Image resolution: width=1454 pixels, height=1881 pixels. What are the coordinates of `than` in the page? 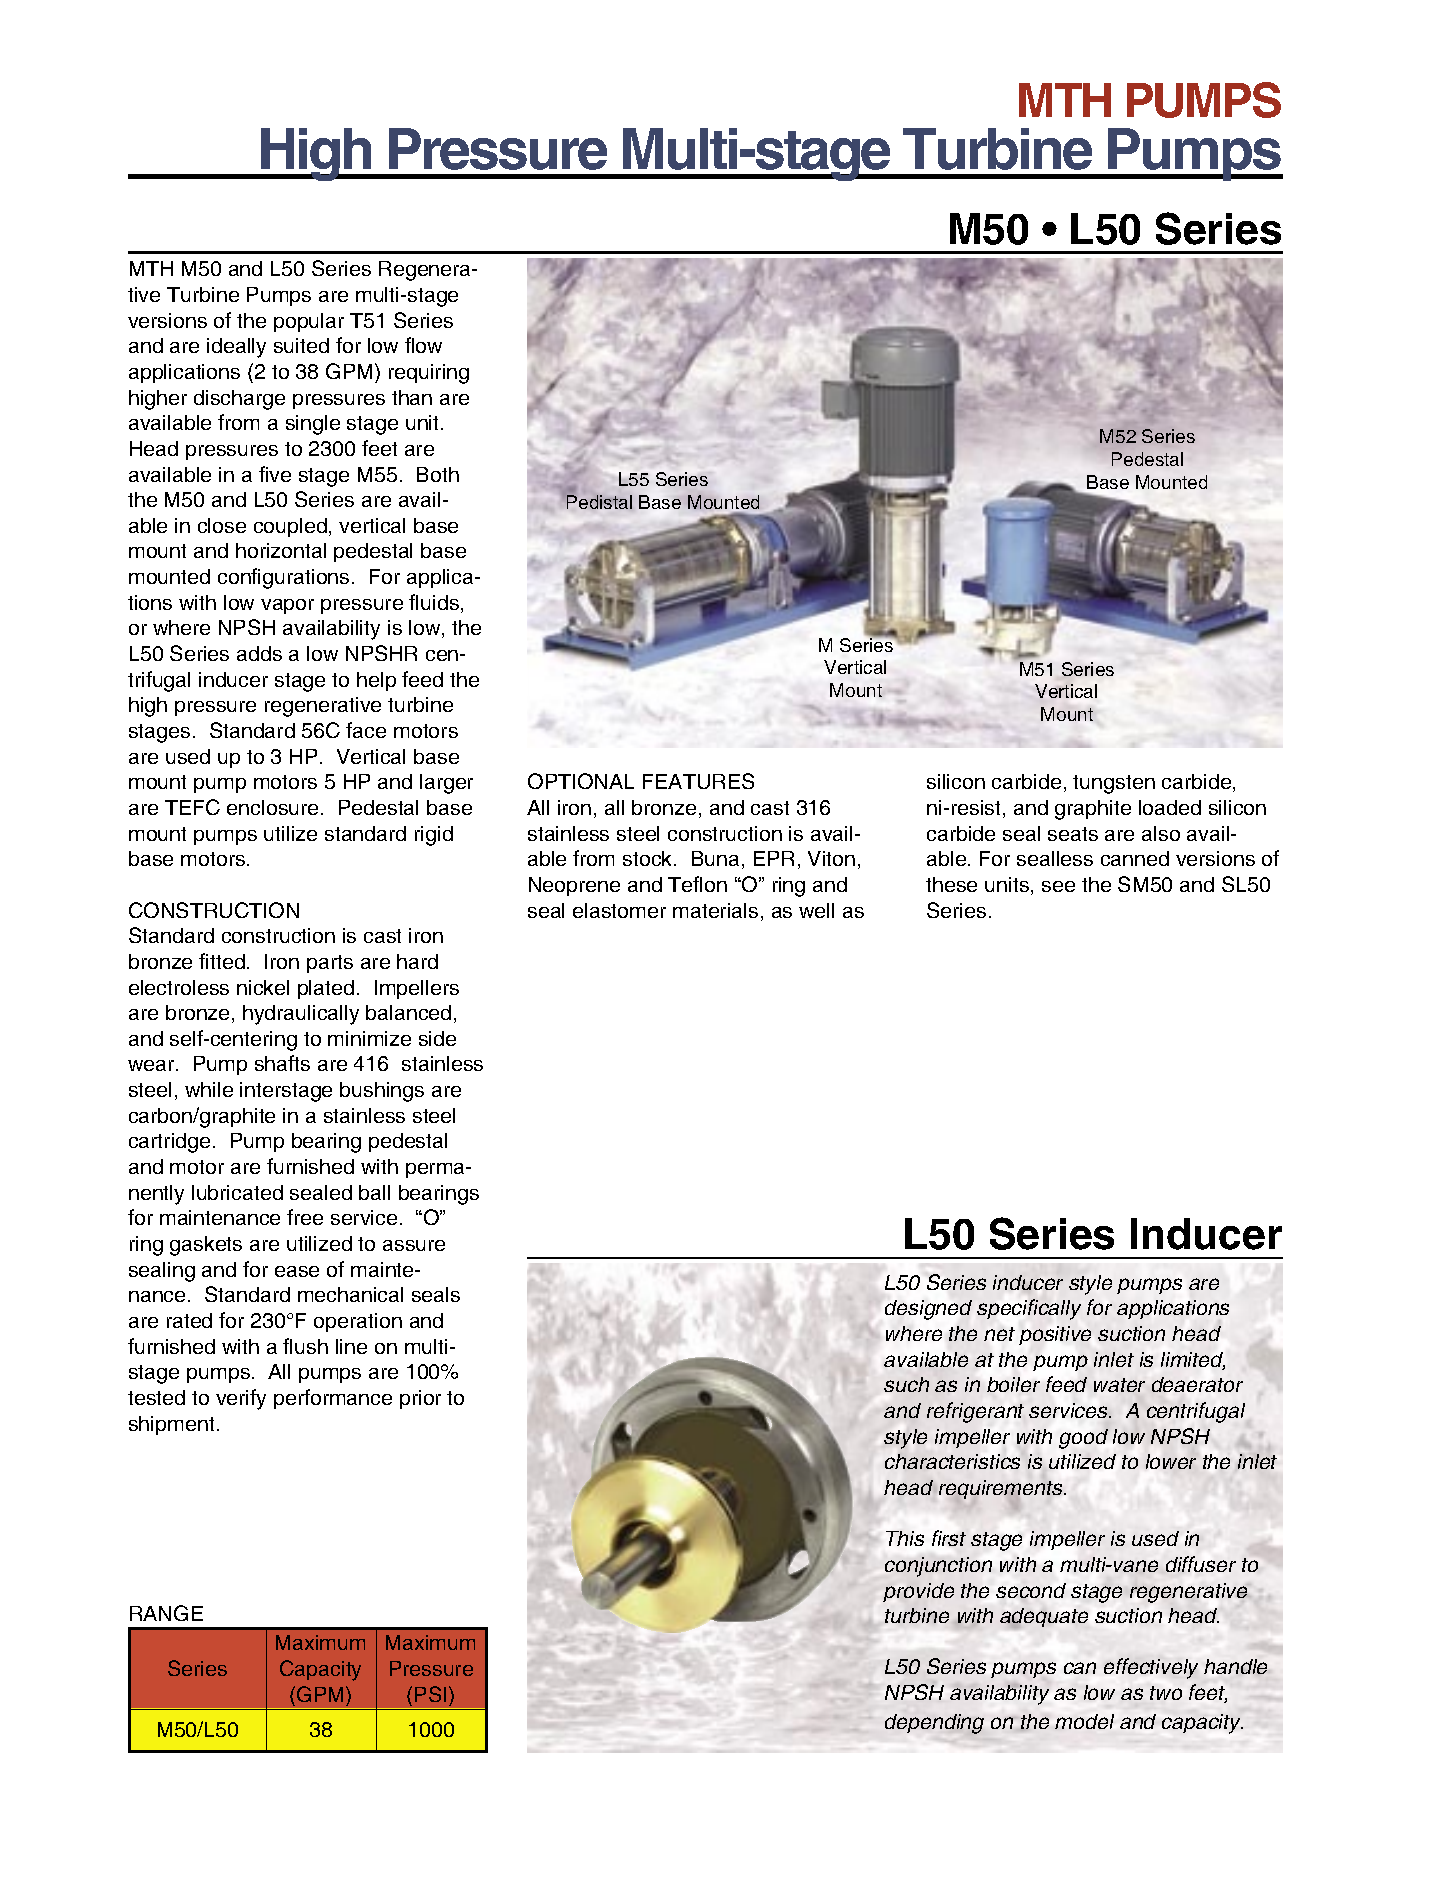 It's located at (412, 397).
